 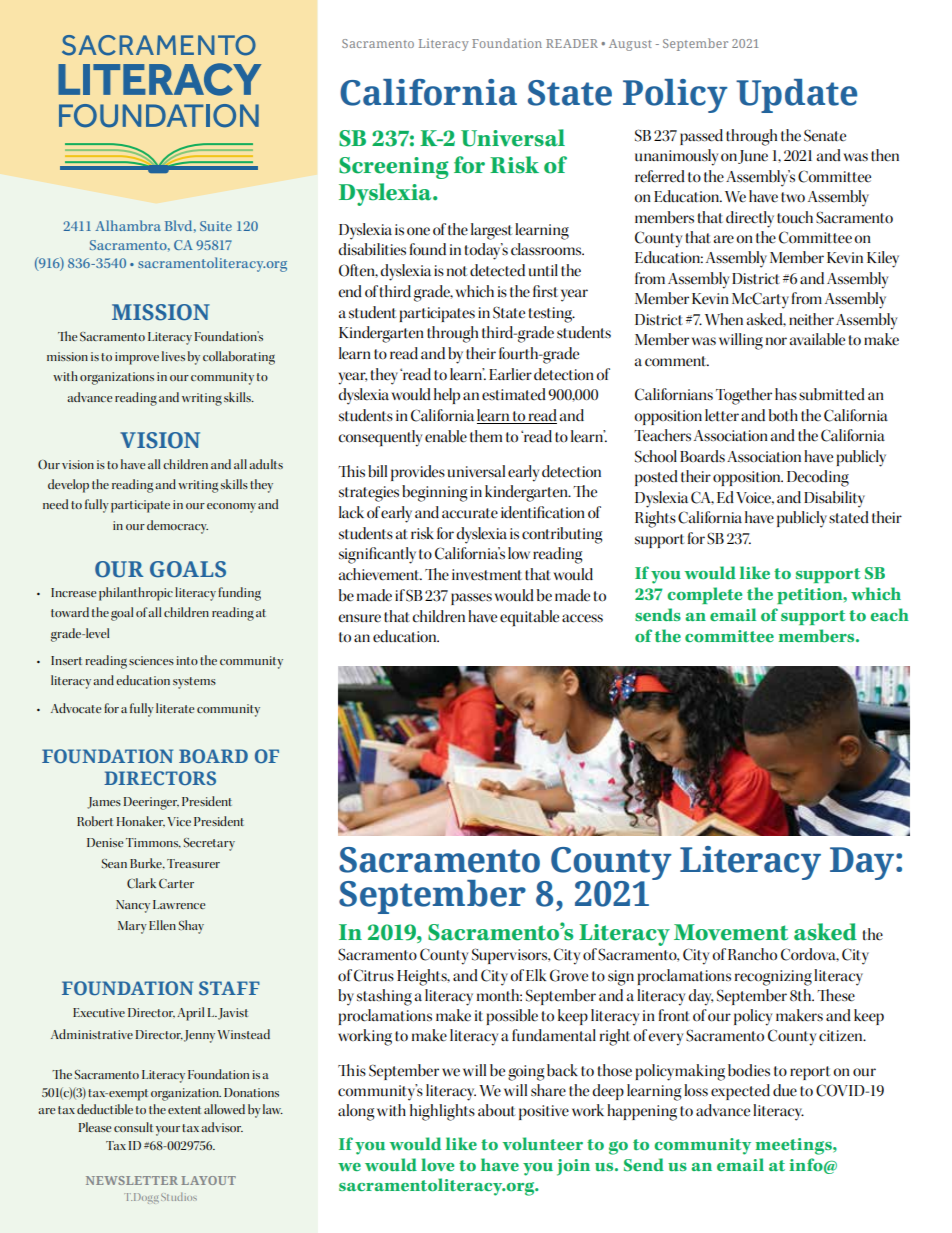 What do you see at coordinates (128, 225) in the screenshot?
I see `Alhambra` at bounding box center [128, 225].
